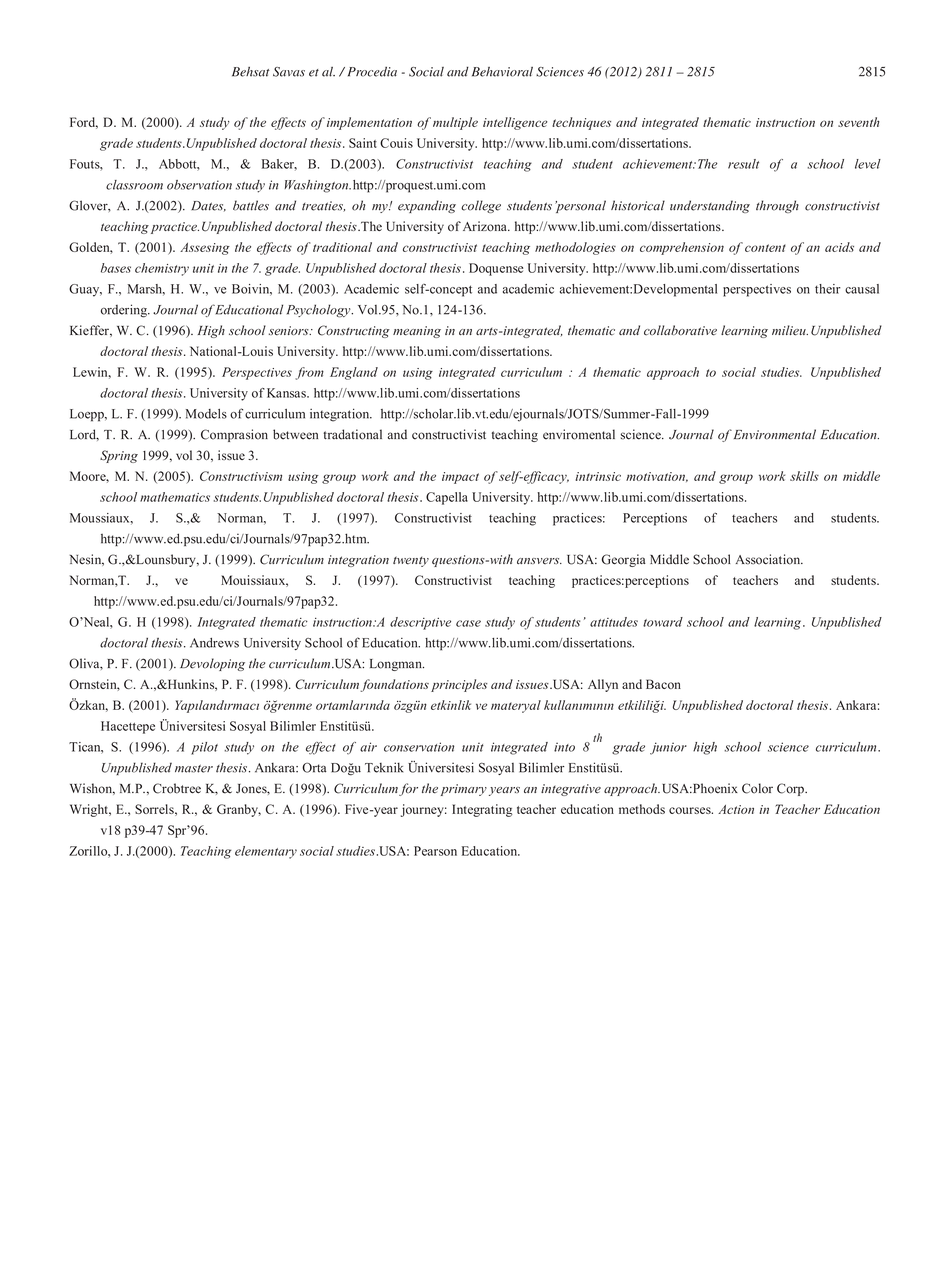 The height and width of the document is (1288, 944). I want to click on elementary, so click(266, 852).
